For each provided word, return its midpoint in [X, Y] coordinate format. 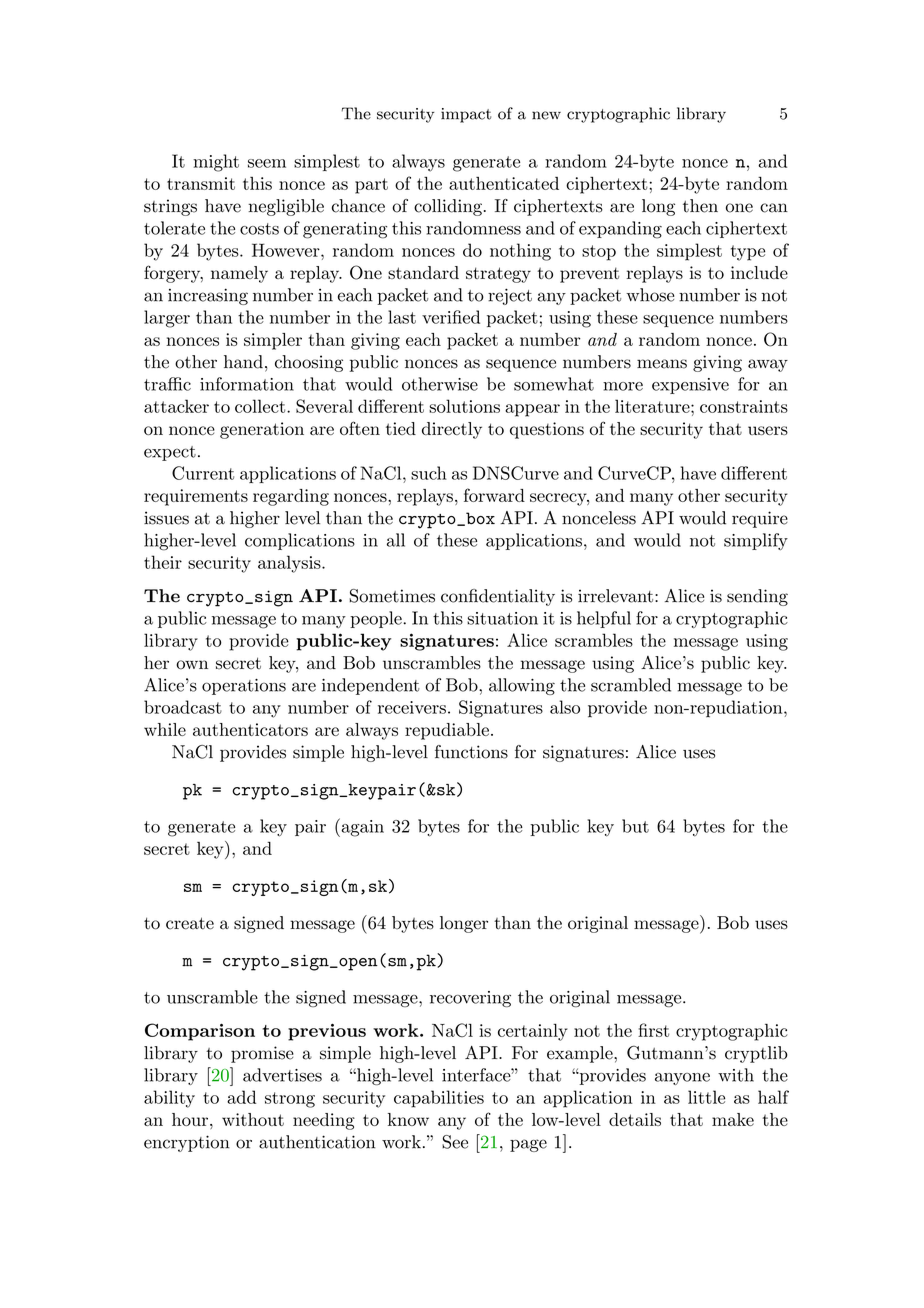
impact [466, 115]
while [165, 729]
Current [203, 473]
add [241, 1097]
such [429, 473]
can [774, 208]
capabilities [439, 1099]
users [768, 430]
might [216, 163]
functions [471, 752]
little [706, 1097]
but [635, 826]
